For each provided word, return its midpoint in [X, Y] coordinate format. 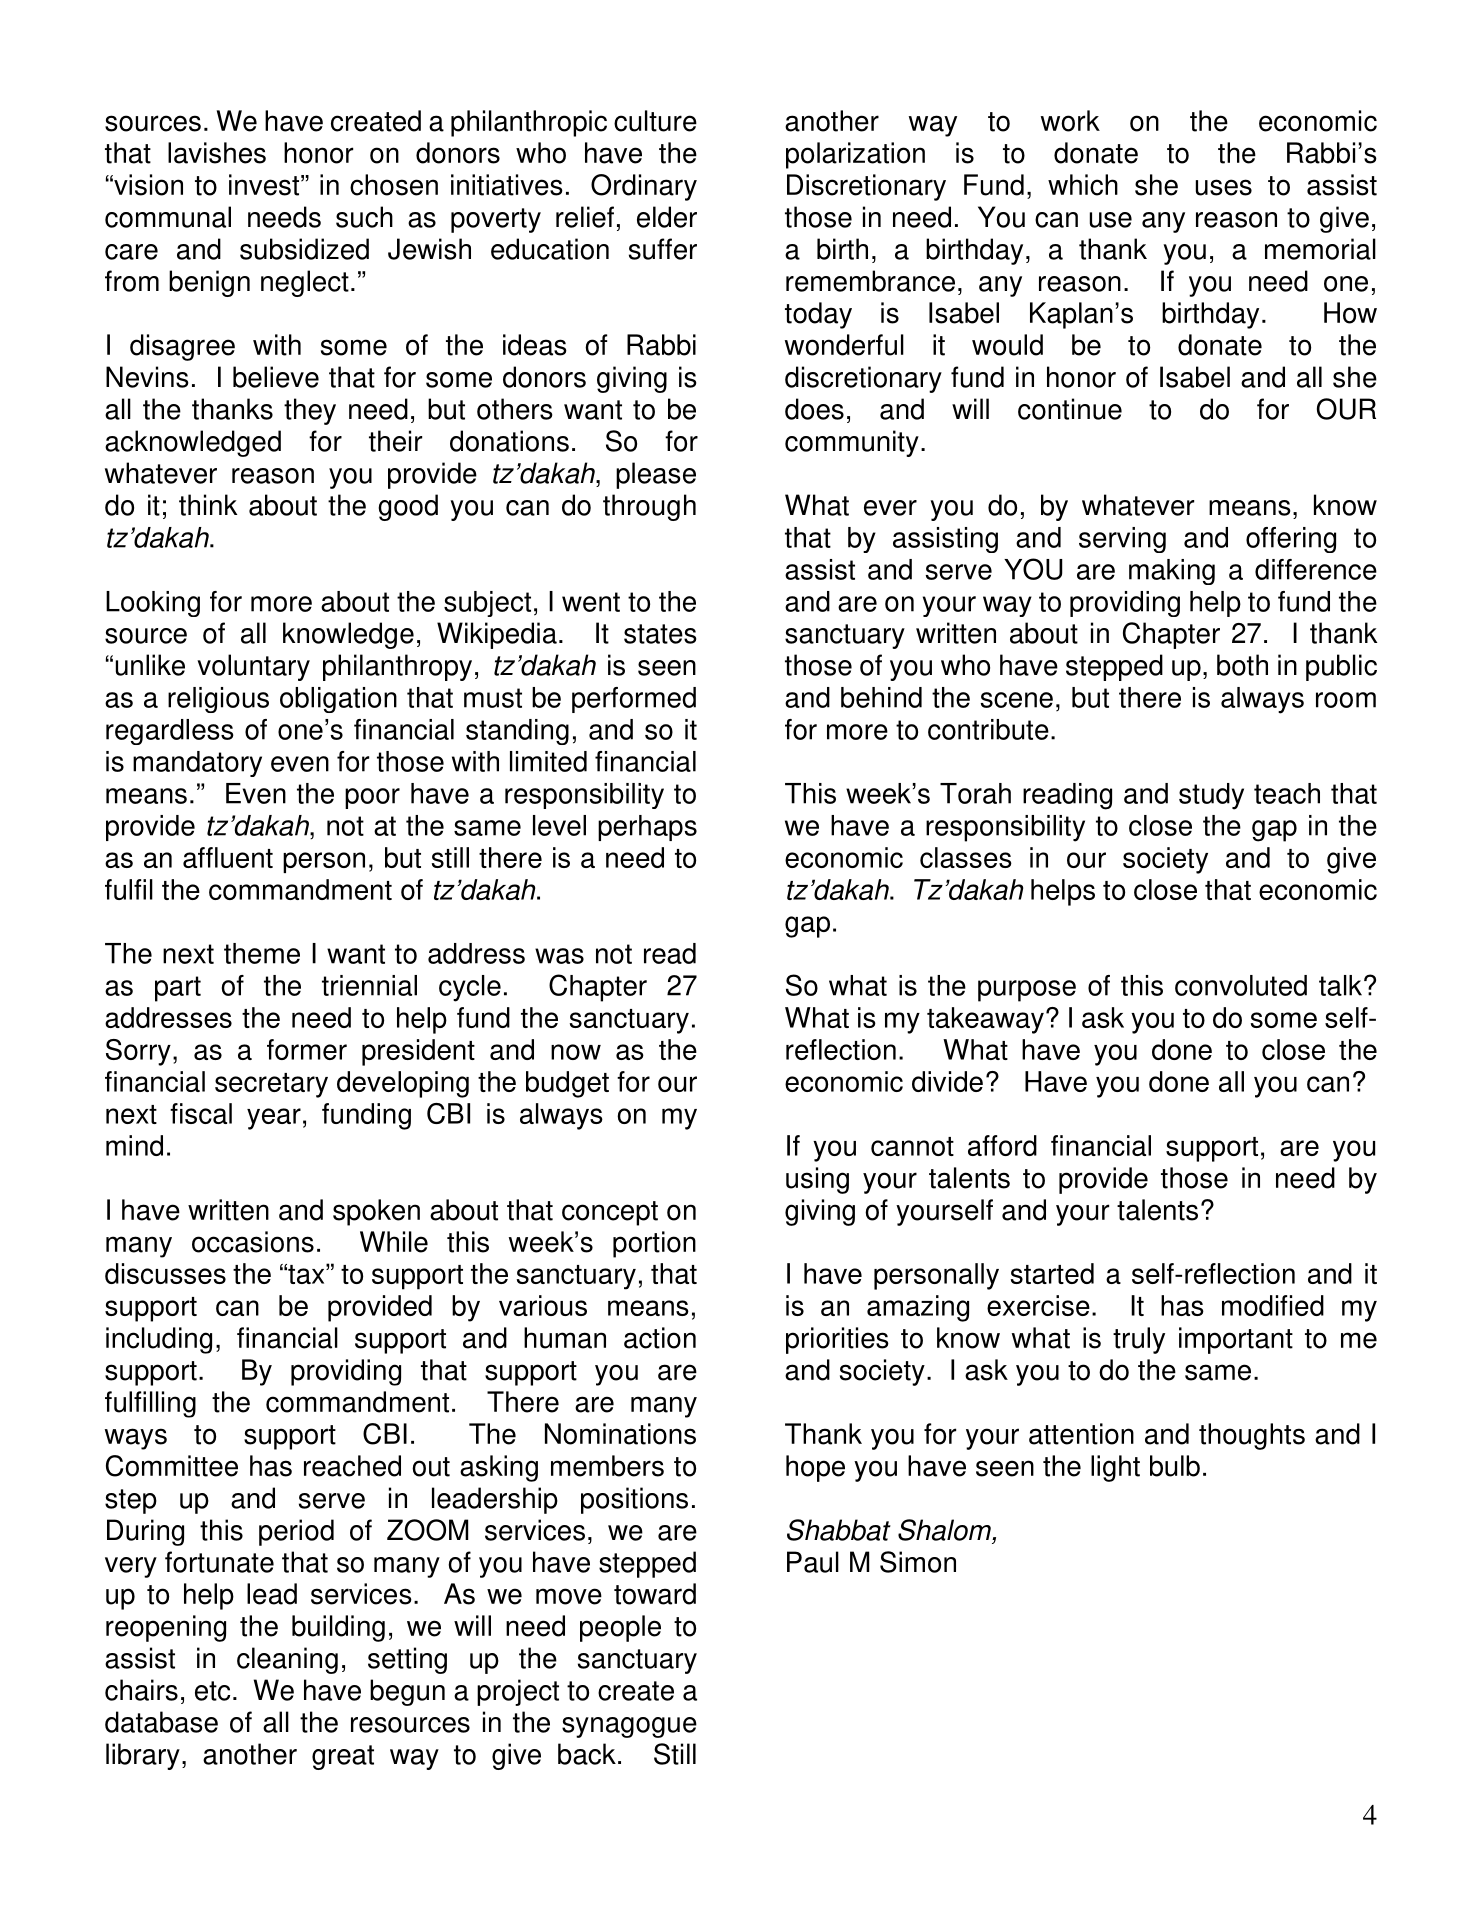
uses [1224, 187]
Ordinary [644, 187]
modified [1273, 1305]
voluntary [253, 667]
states [660, 634]
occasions [253, 1242]
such [364, 217]
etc [212, 1691]
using [817, 1180]
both [1242, 665]
